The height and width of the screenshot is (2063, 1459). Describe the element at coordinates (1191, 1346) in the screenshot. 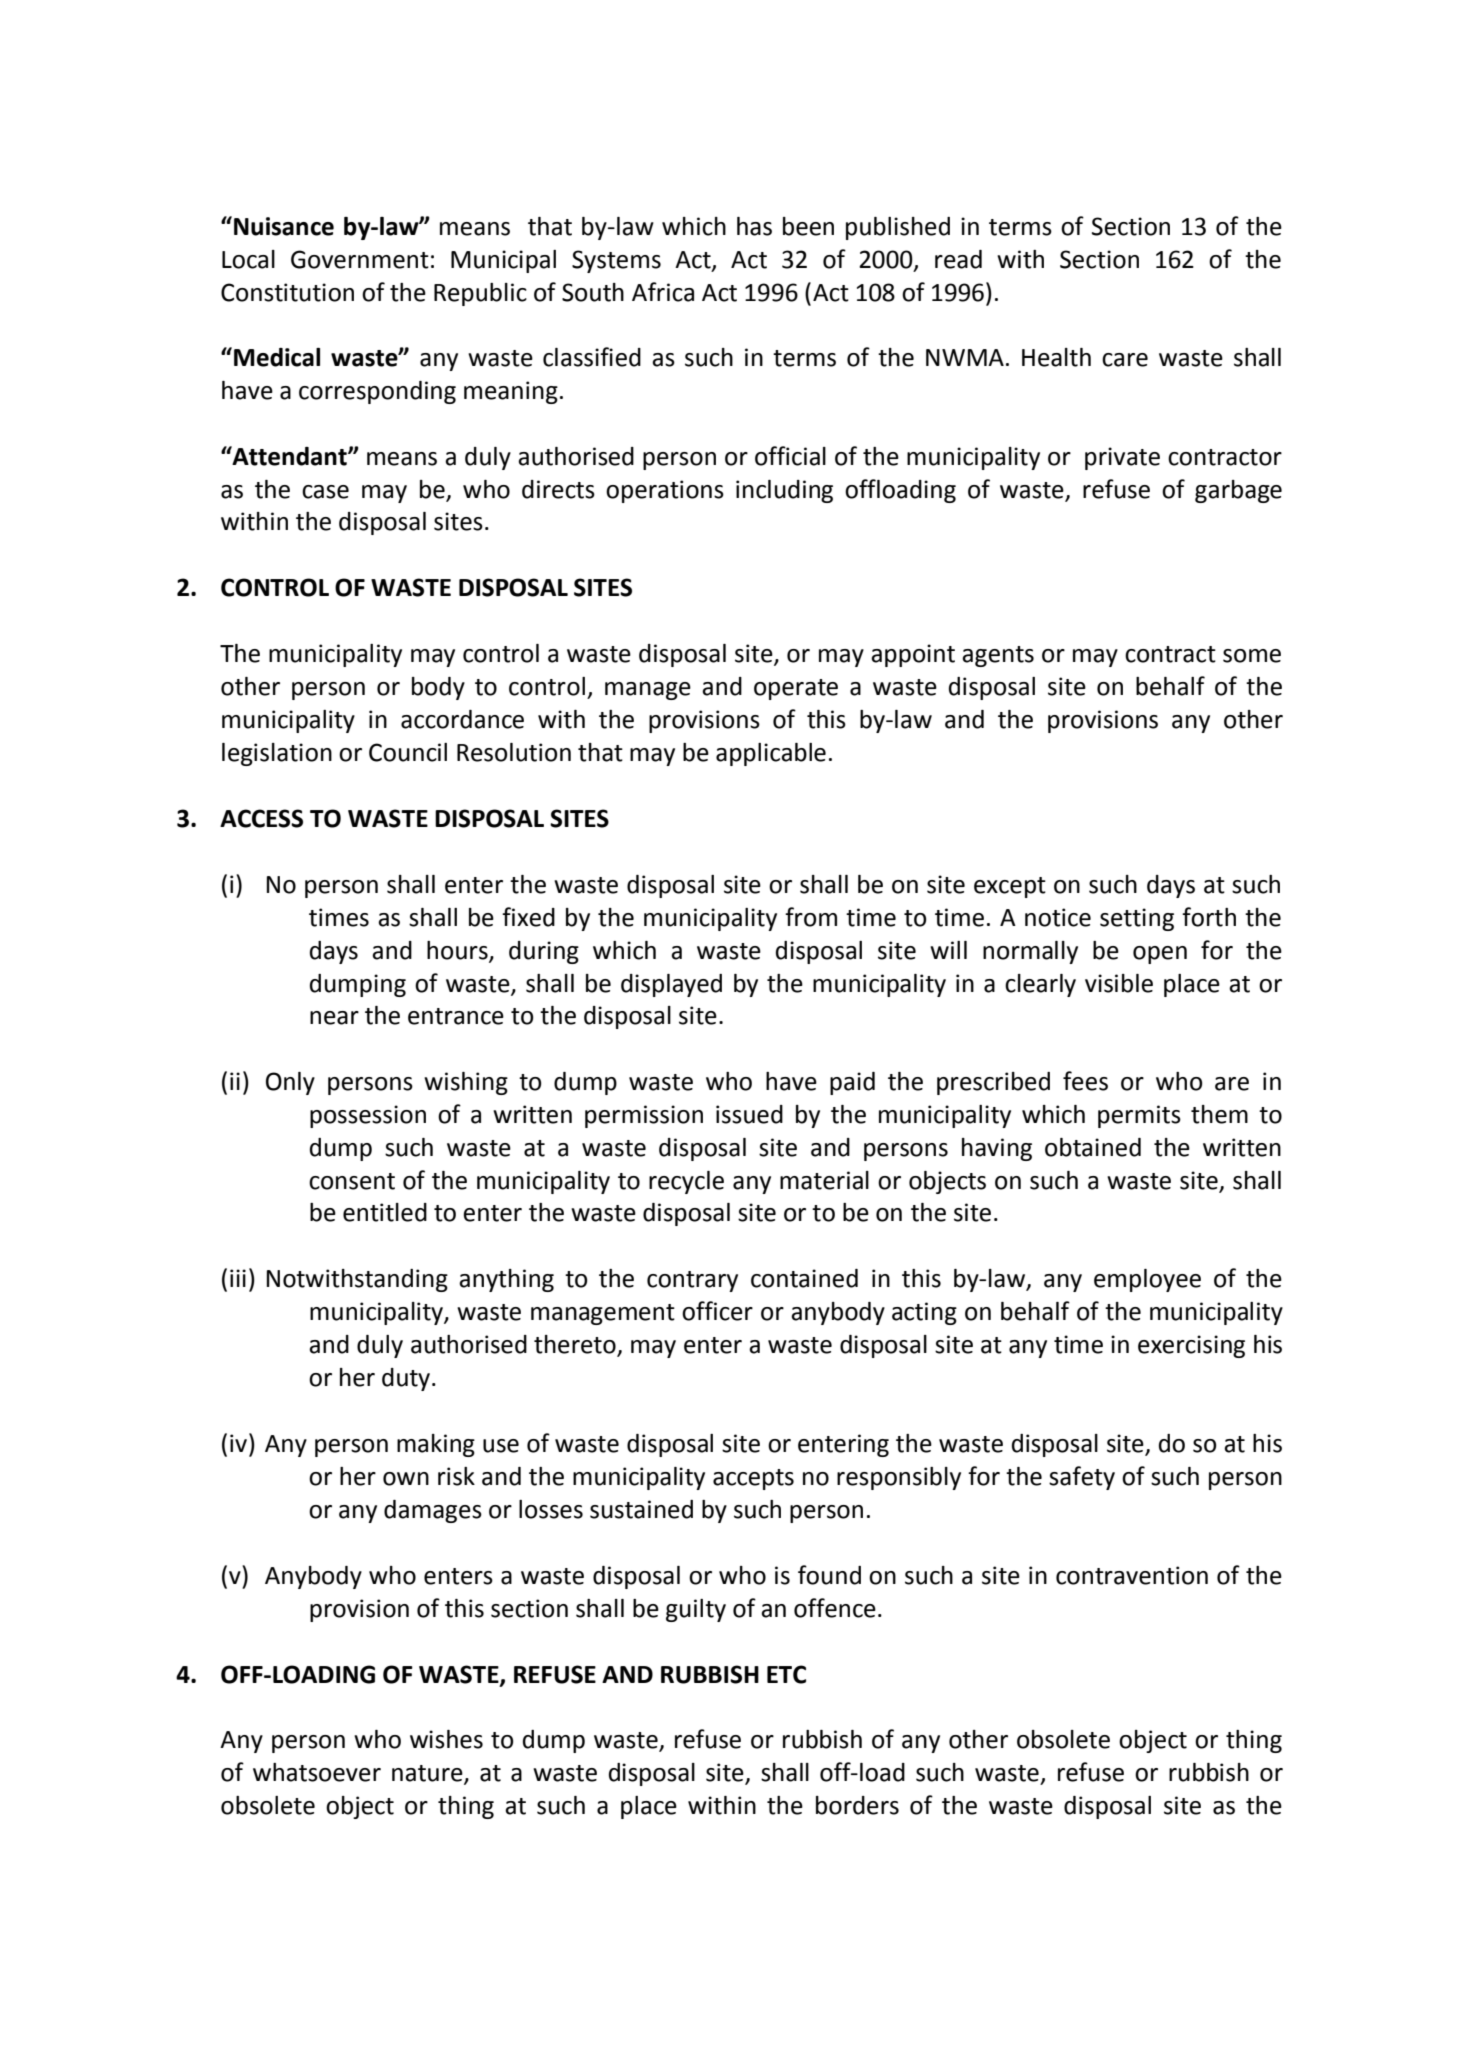

I see `exercising` at that location.
